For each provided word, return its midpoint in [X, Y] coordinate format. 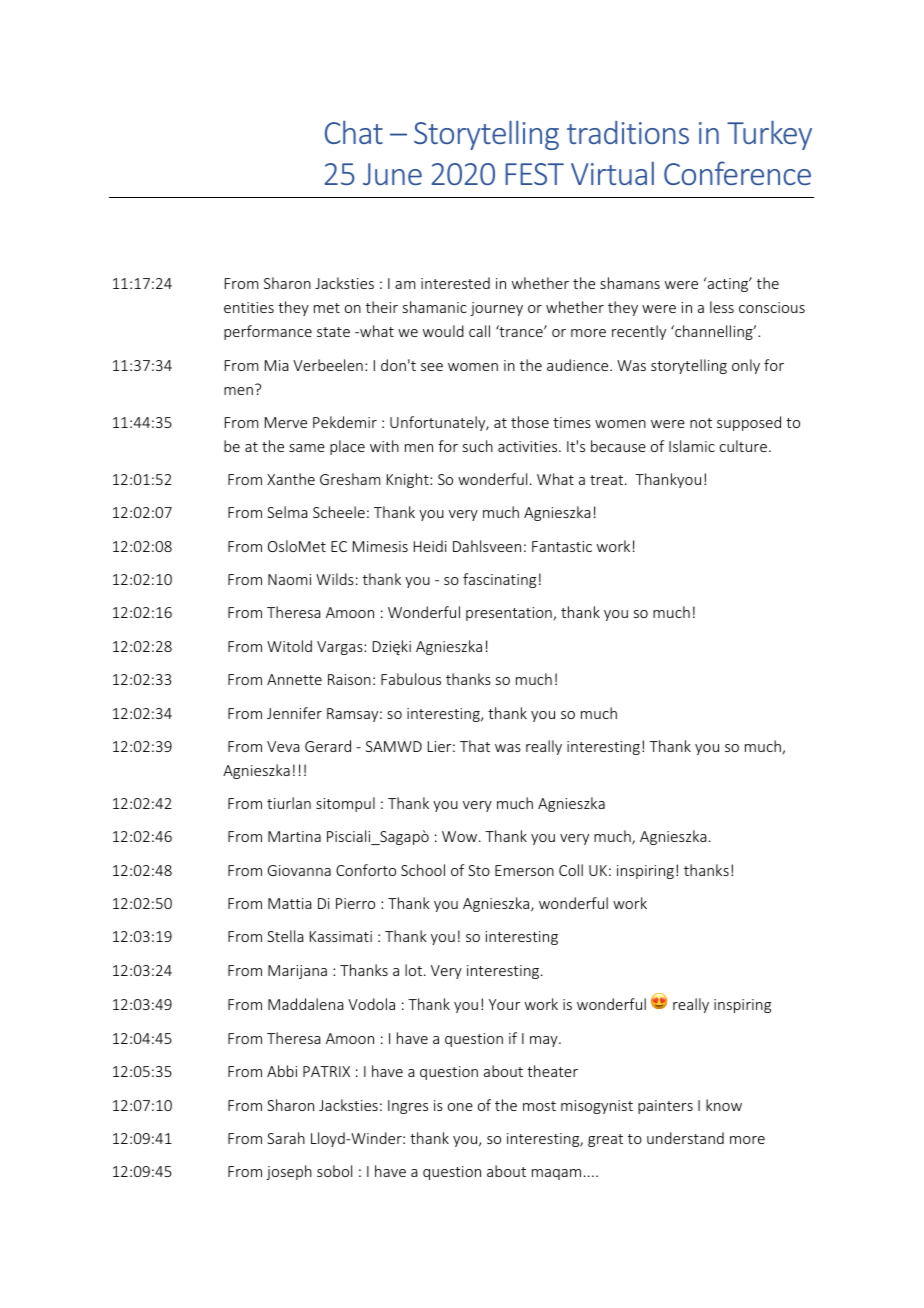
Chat [354, 132]
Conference [737, 173]
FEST [534, 174]
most [539, 1106]
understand [685, 1138]
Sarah [286, 1138]
